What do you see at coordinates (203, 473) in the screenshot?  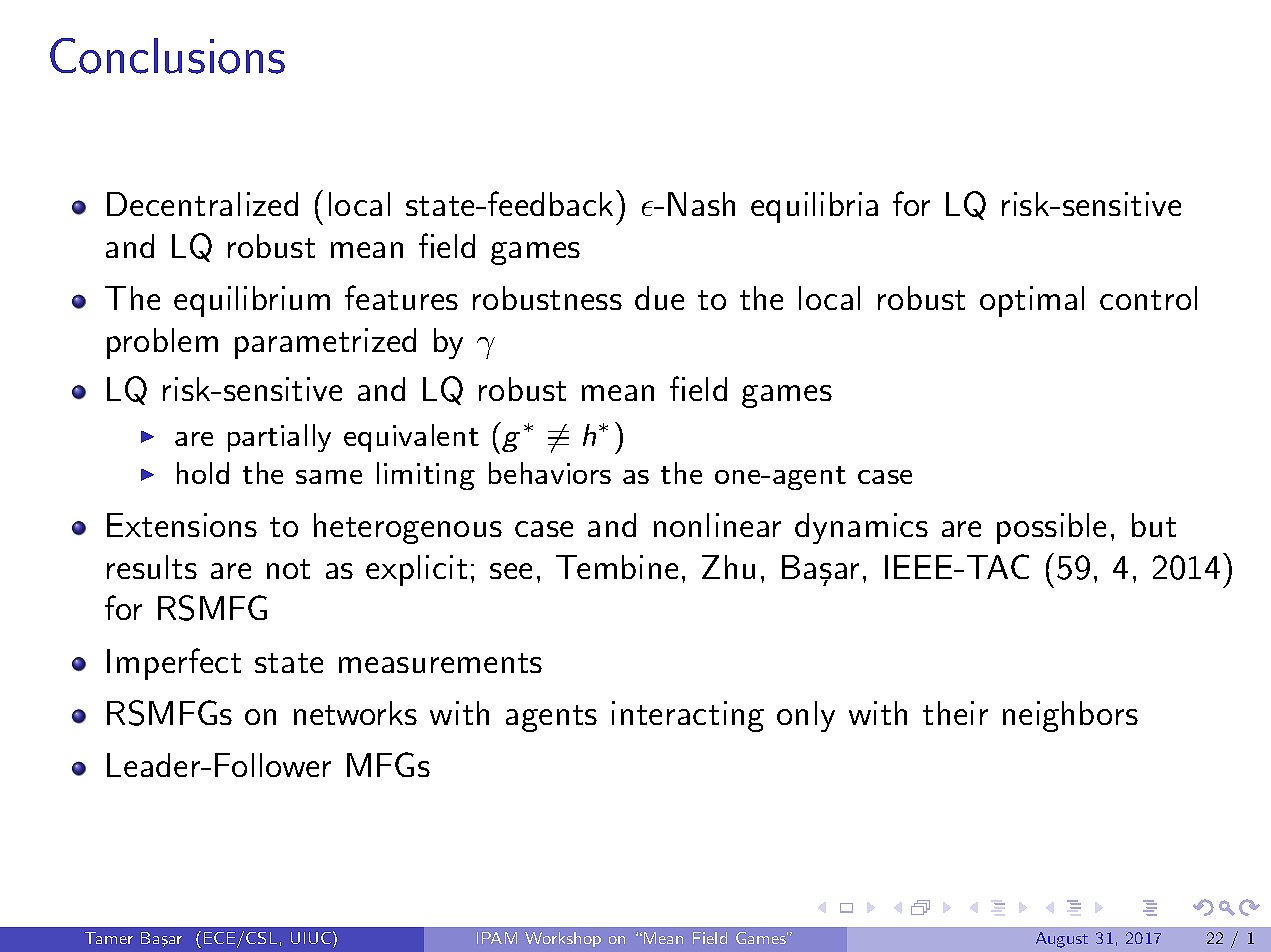 I see `hold` at bounding box center [203, 473].
